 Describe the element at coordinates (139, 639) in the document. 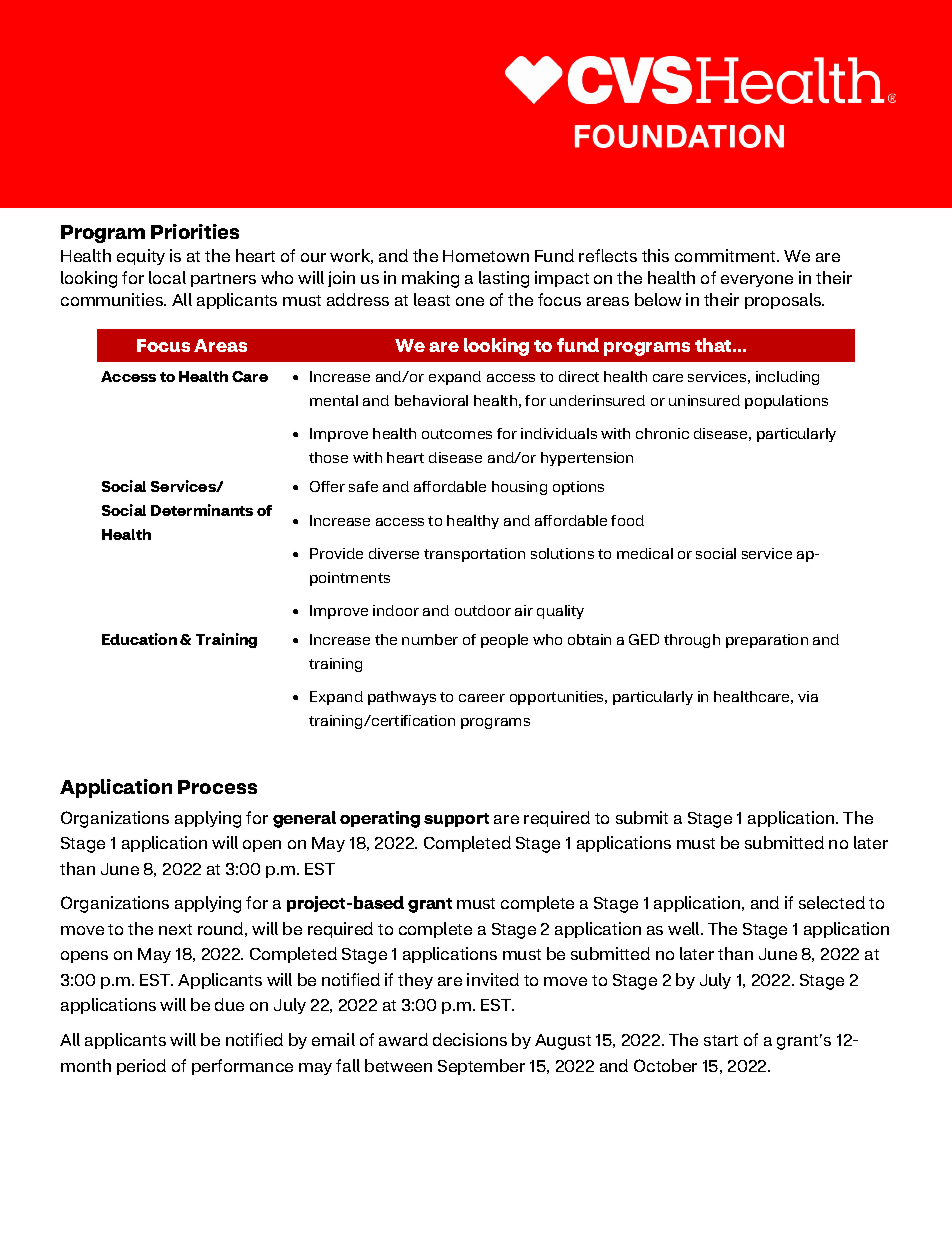

I see `Education` at that location.
